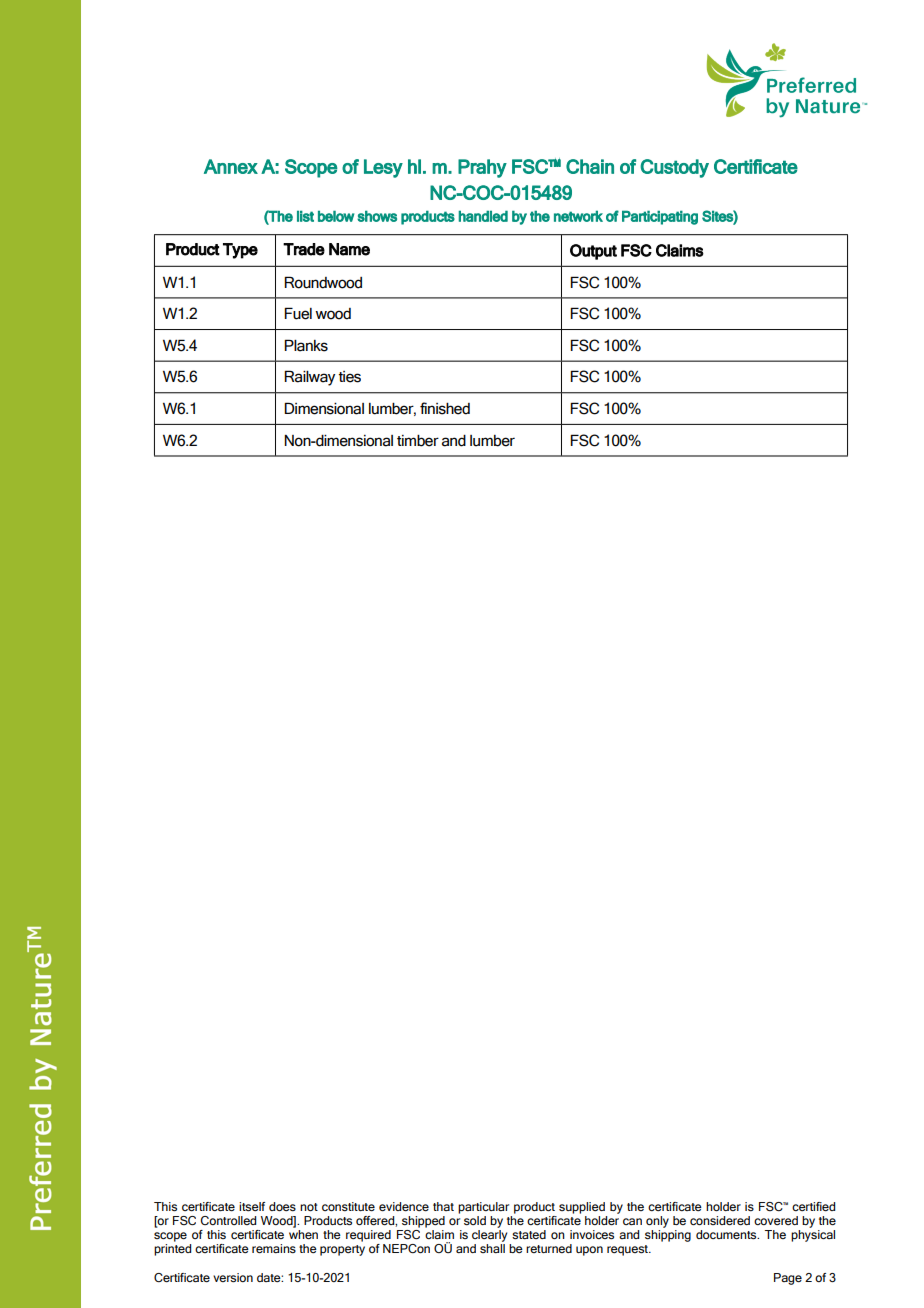 This page has height=1308, width=924. What do you see at coordinates (231, 166) in the page?
I see `Annex` at bounding box center [231, 166].
